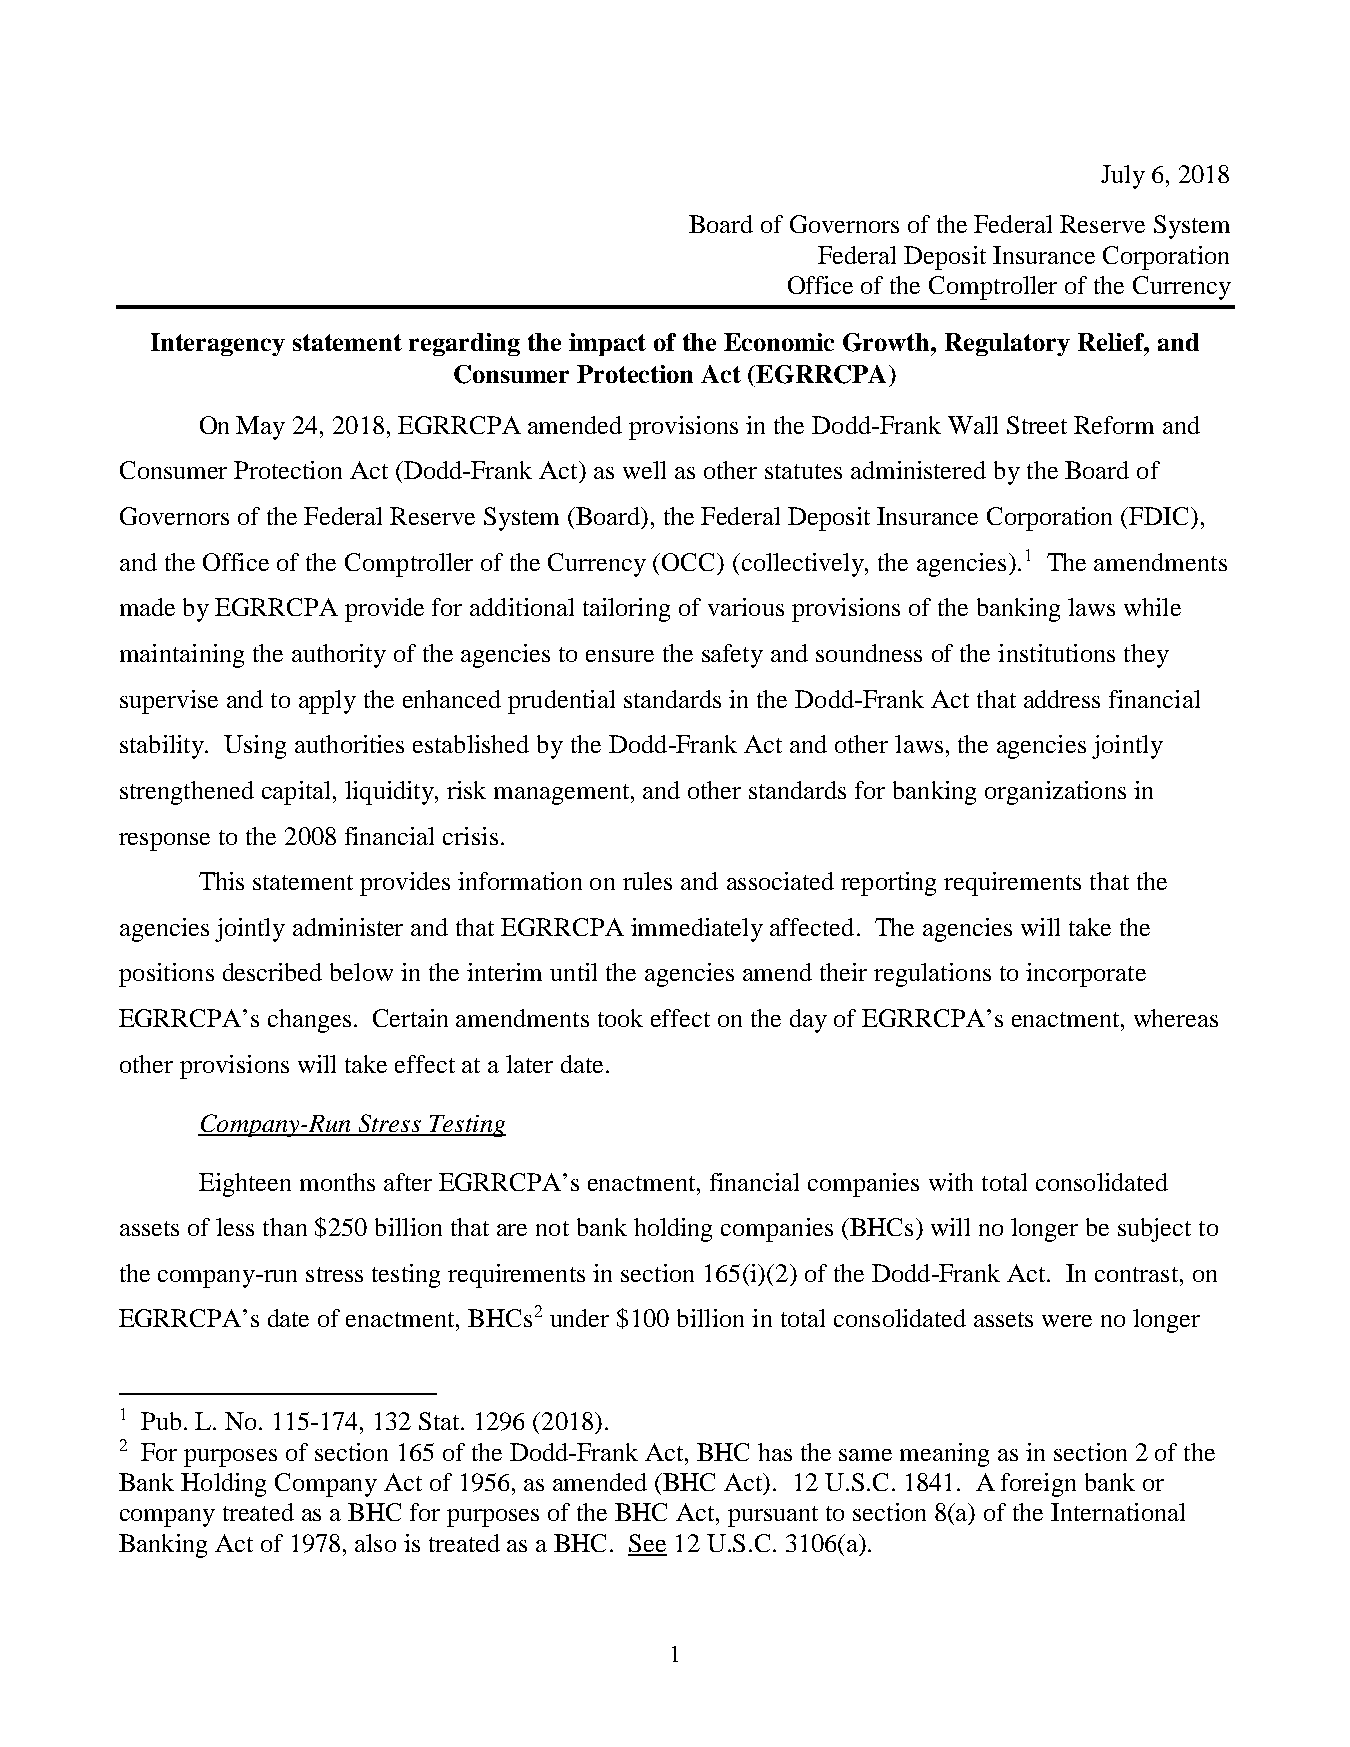  Describe the element at coordinates (1055, 793) in the page. I see `organizations` at that location.
